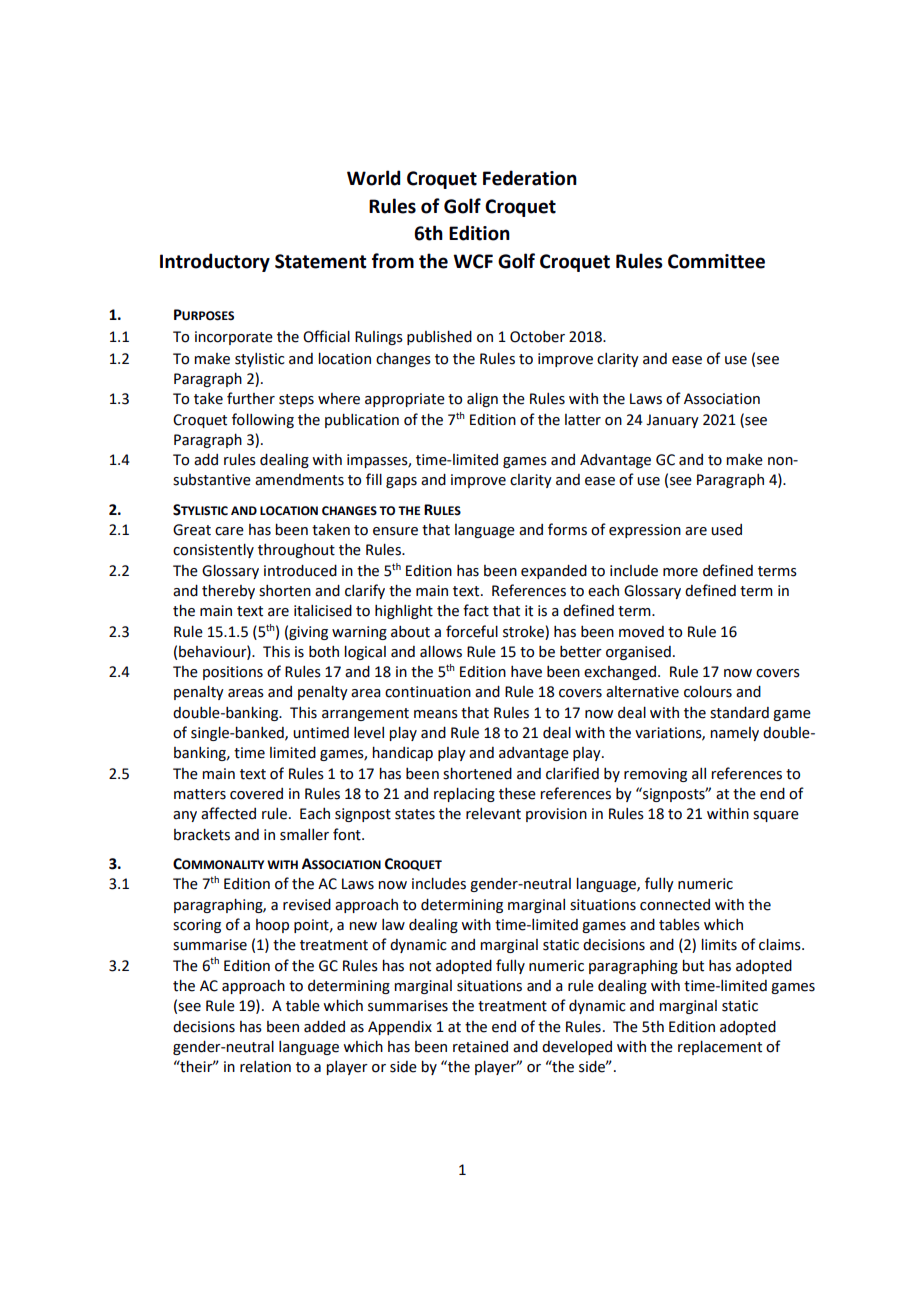  Describe the element at coordinates (215, 262) in the document. I see `Introductory` at that location.
